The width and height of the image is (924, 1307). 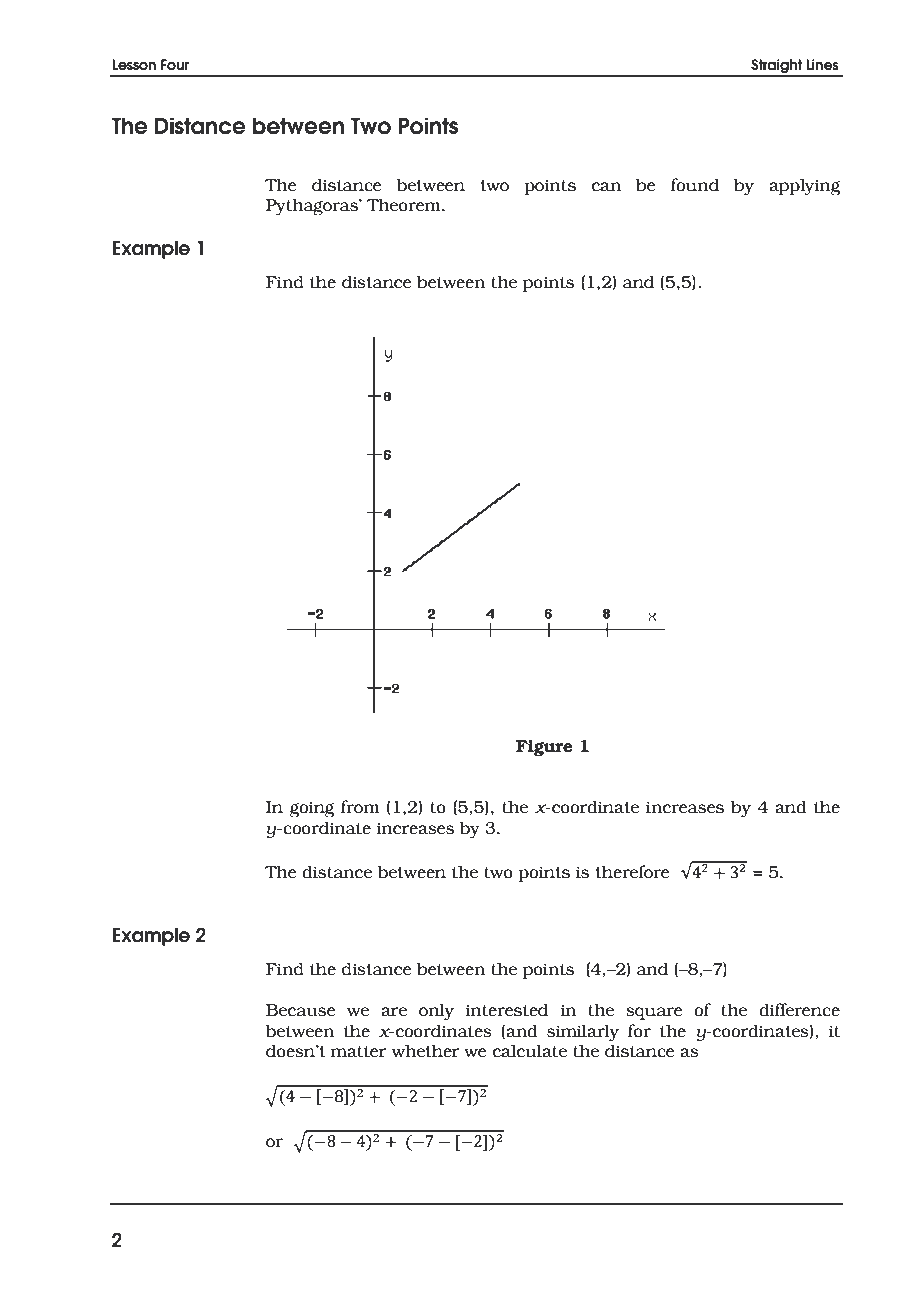 I want to click on interested, so click(x=507, y=1010).
